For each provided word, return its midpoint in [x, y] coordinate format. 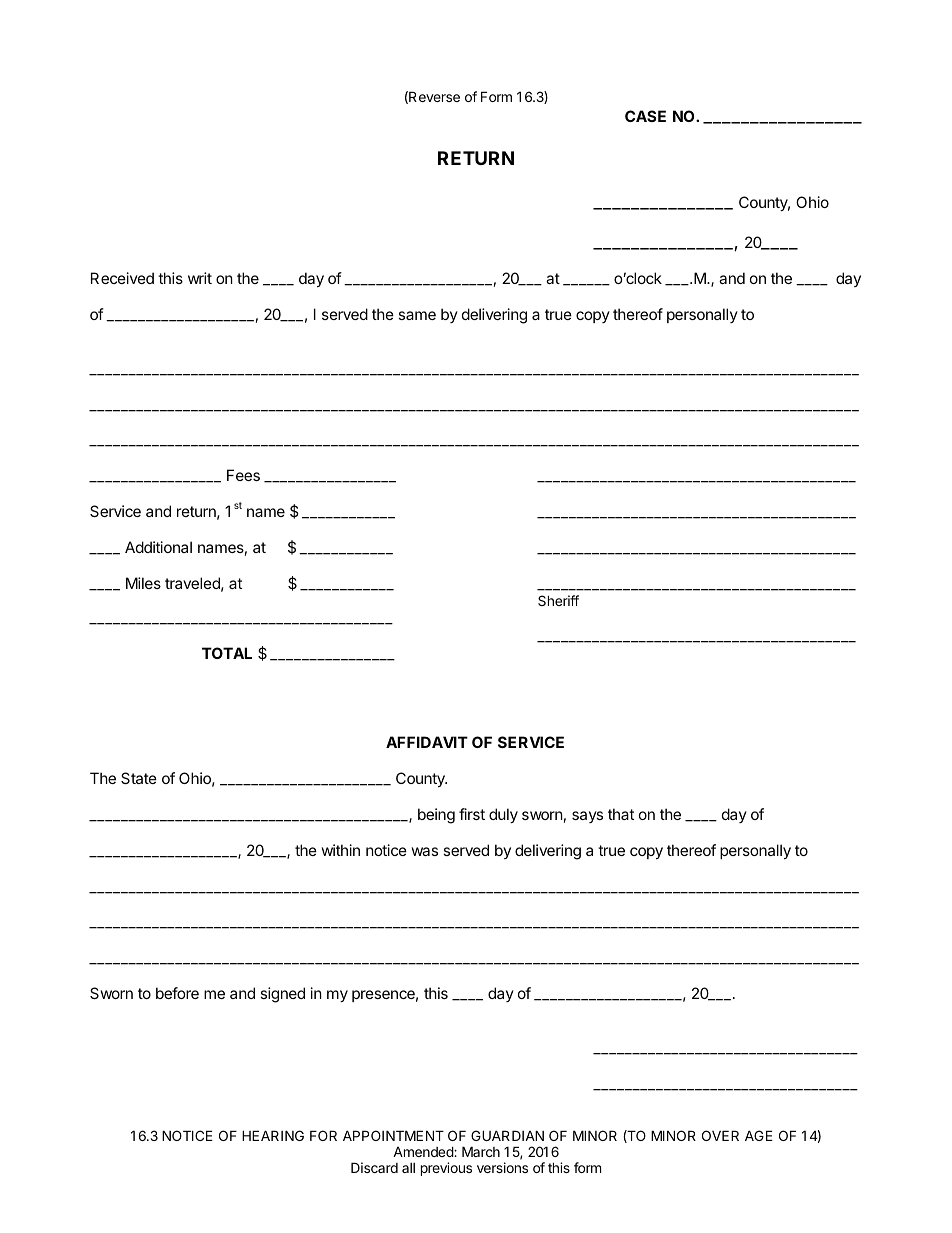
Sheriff [558, 600]
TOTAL [227, 653]
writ [200, 278]
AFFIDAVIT [427, 742]
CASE [645, 116]
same [417, 315]
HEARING [273, 1135]
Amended [424, 1151]
